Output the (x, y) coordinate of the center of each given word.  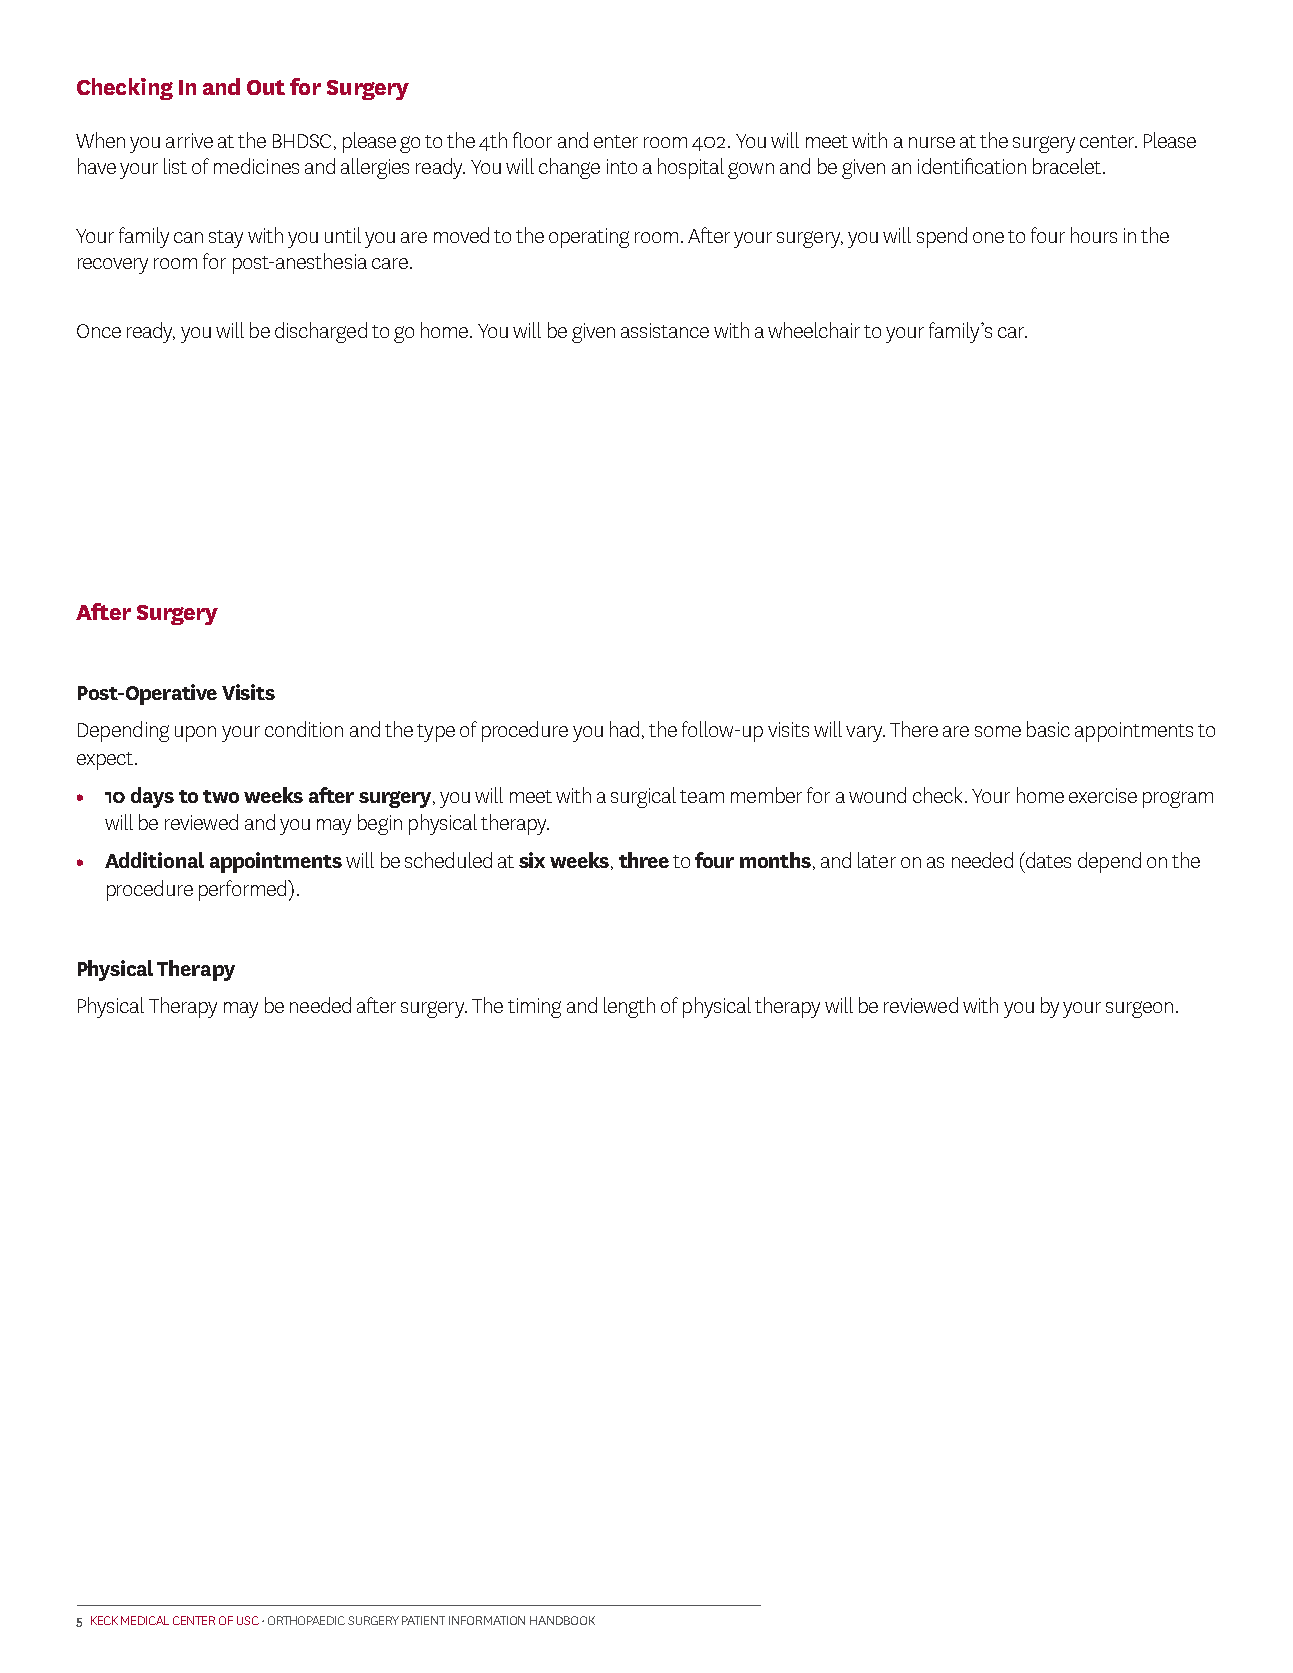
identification (972, 166)
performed (244, 890)
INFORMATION (487, 1620)
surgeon (1139, 1009)
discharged (321, 332)
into (622, 166)
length (629, 1007)
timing (534, 1008)
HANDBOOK (562, 1620)
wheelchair (814, 330)
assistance (665, 330)
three (644, 860)
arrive (189, 140)
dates (1047, 860)
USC (248, 1620)
